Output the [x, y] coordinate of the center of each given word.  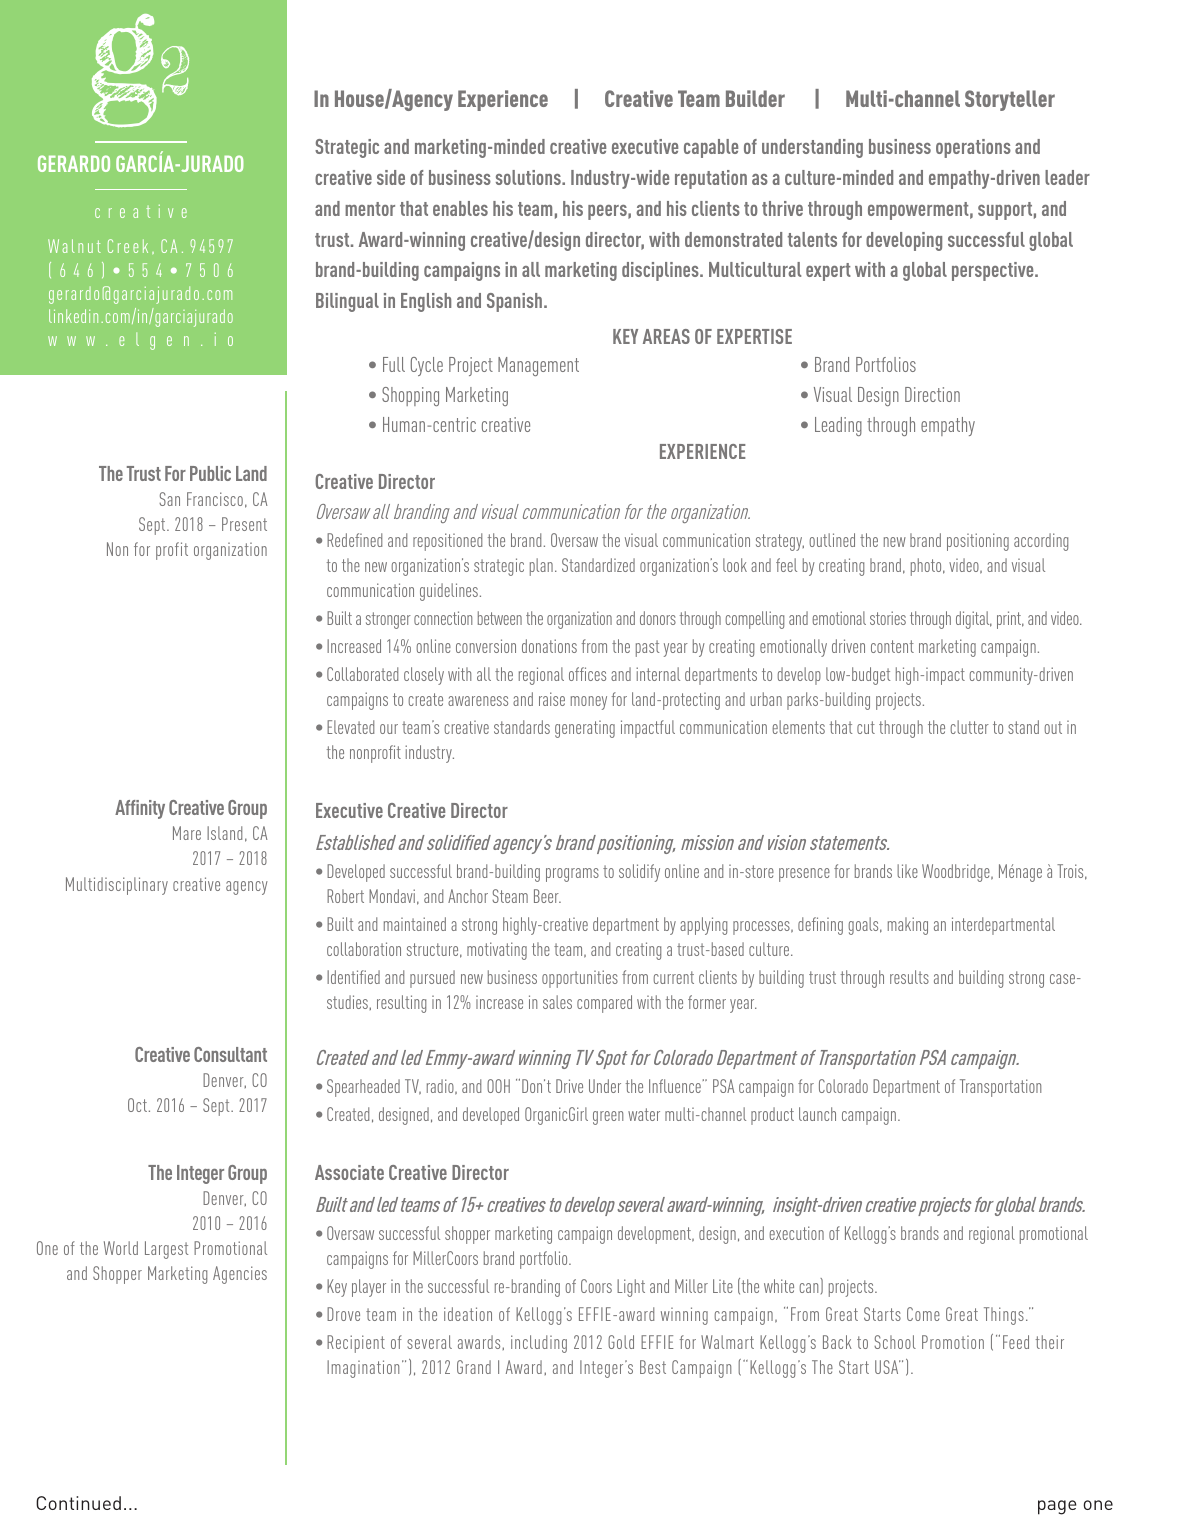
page [1057, 1507]
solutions [529, 177]
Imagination [363, 1369]
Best [653, 1367]
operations [973, 148]
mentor [370, 209]
